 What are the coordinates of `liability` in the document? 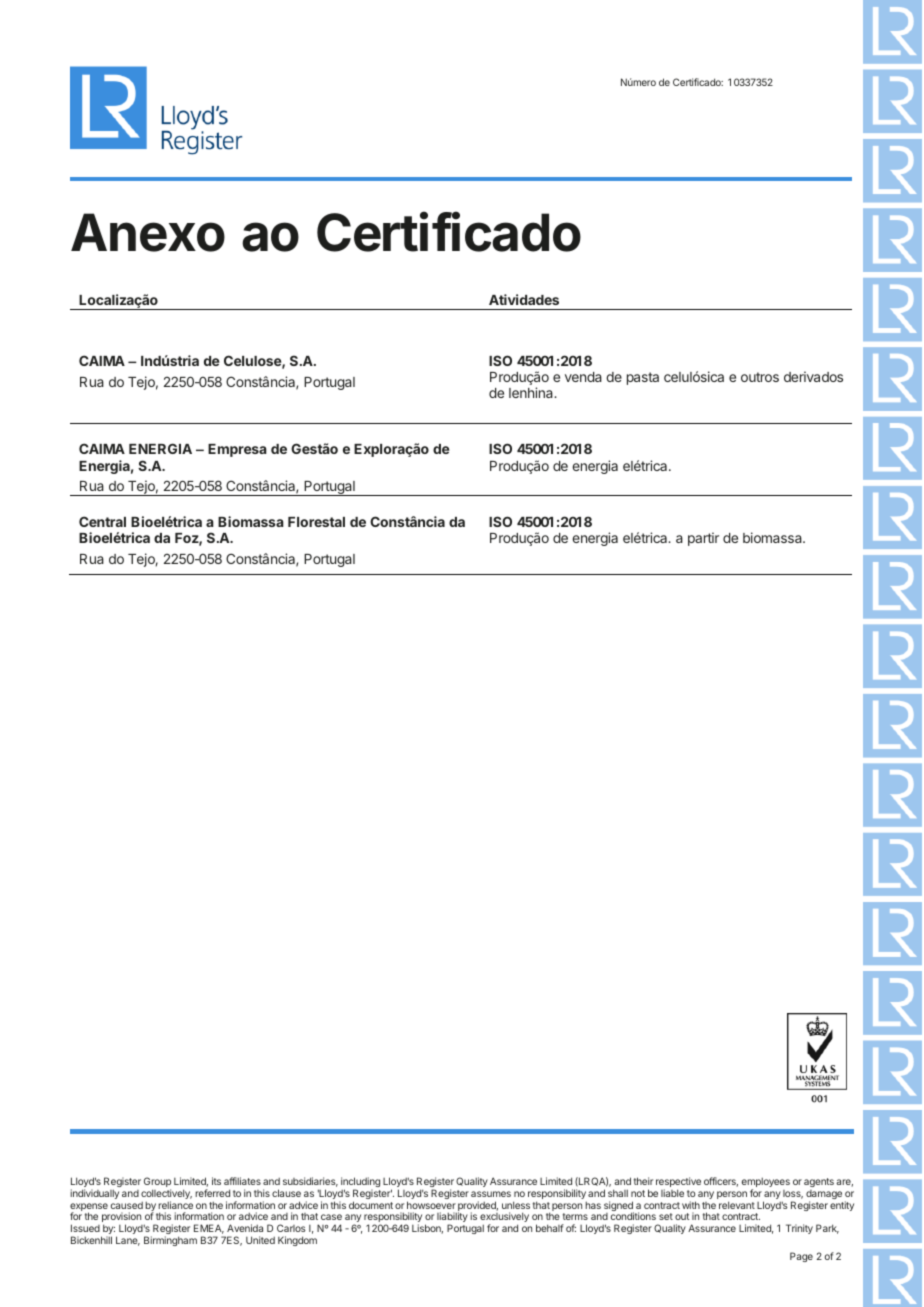 It's located at (452, 1218).
